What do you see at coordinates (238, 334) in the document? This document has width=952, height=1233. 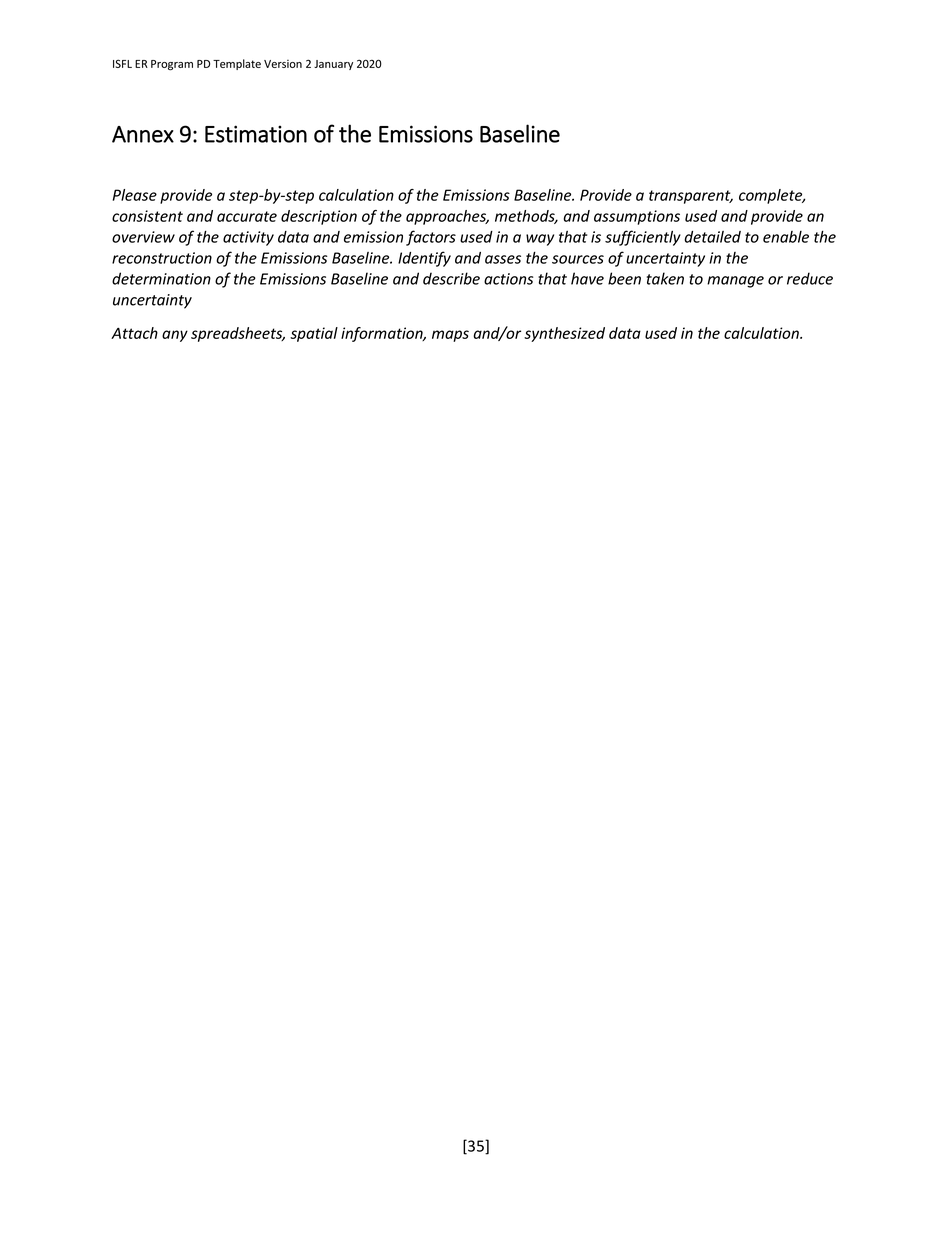 I see `spreadsheets` at bounding box center [238, 334].
